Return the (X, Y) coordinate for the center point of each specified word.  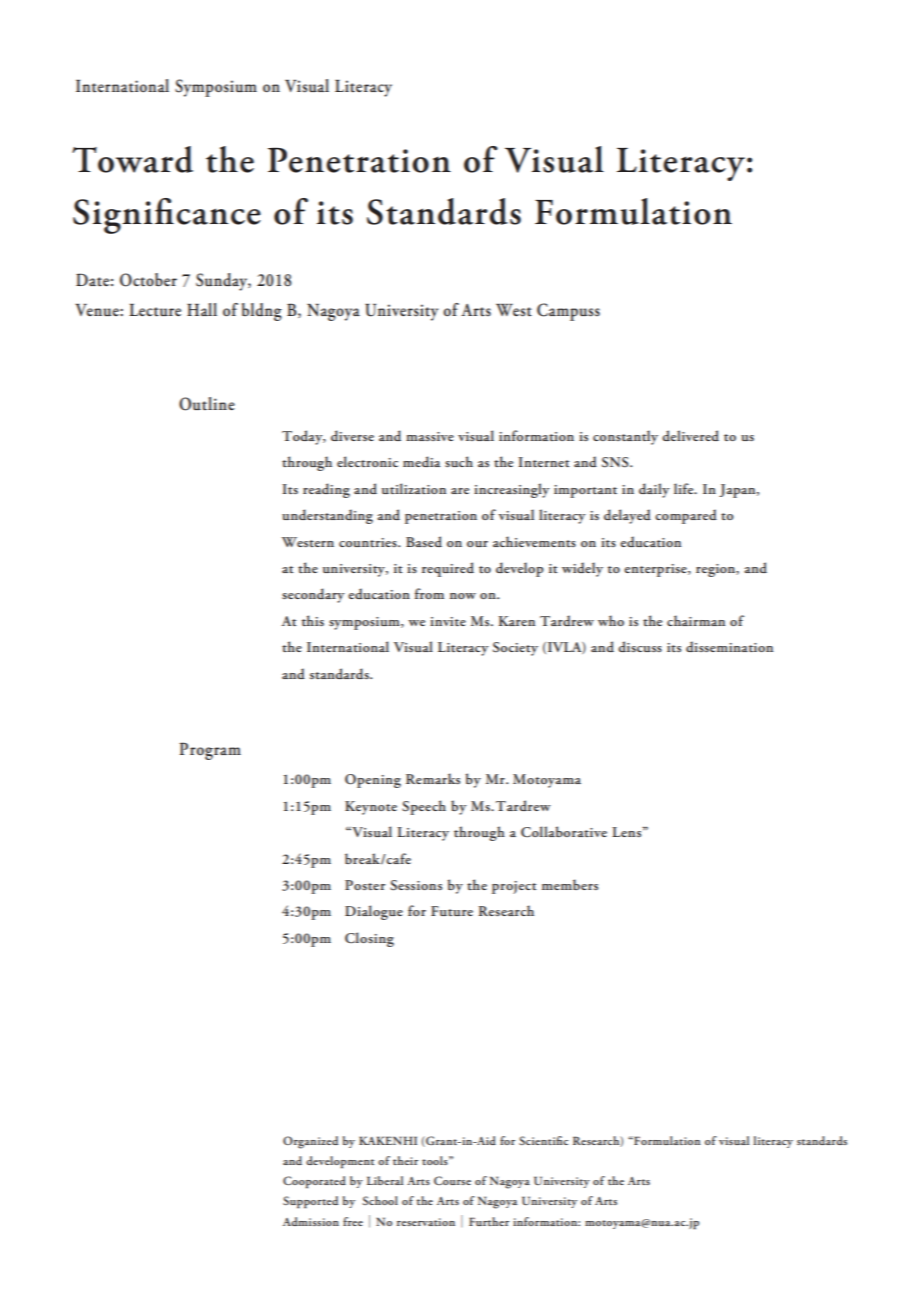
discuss (640, 646)
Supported (310, 1202)
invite (448, 621)
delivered (690, 435)
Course (452, 1180)
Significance (167, 216)
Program (210, 751)
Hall (202, 309)
